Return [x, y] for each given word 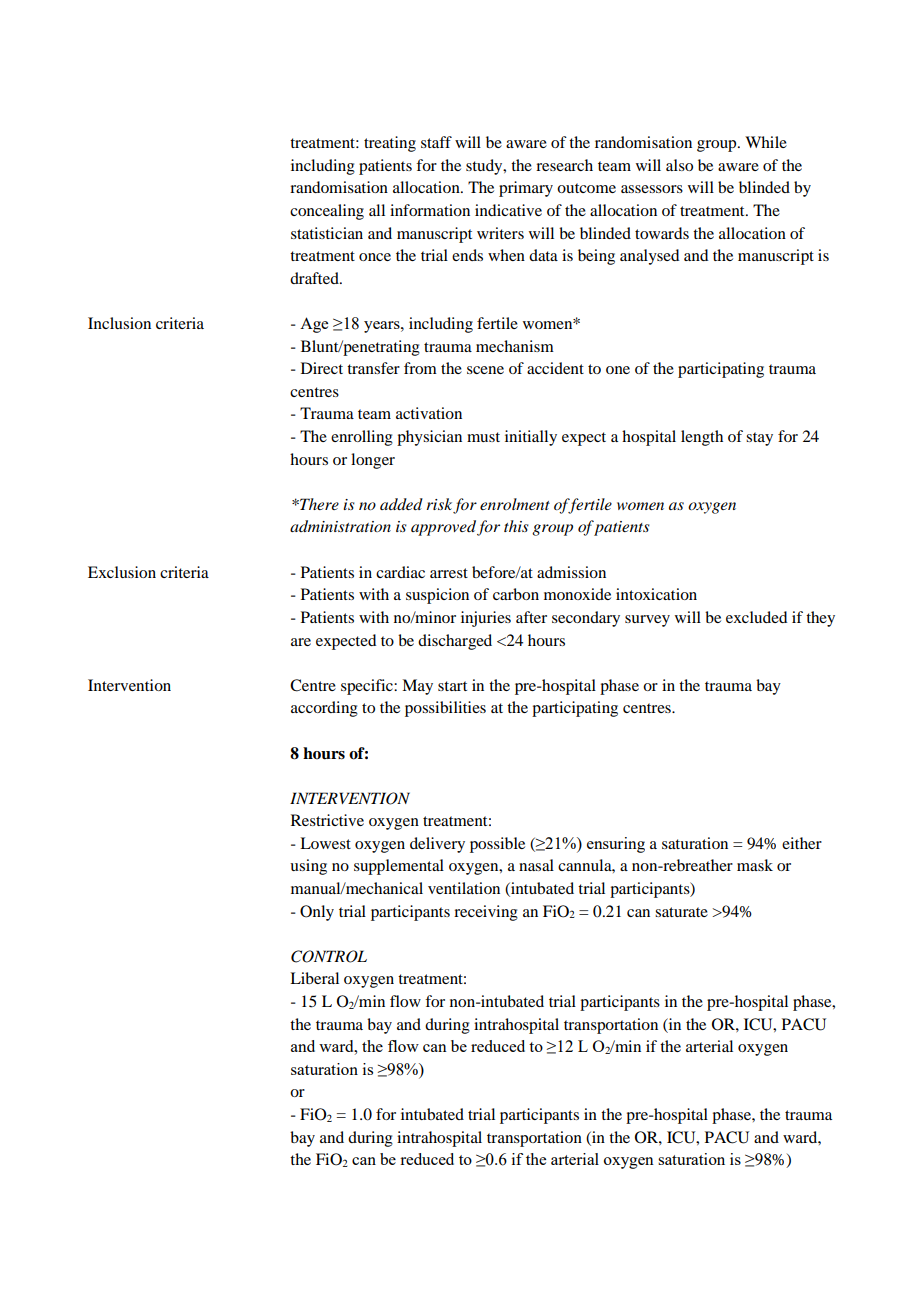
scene [485, 370]
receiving [486, 913]
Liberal [314, 978]
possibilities [445, 709]
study [485, 167]
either [802, 843]
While [766, 142]
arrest [449, 573]
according [324, 709]
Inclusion [119, 323]
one [618, 370]
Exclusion [122, 572]
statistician [327, 233]
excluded [756, 617]
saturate [681, 912]
